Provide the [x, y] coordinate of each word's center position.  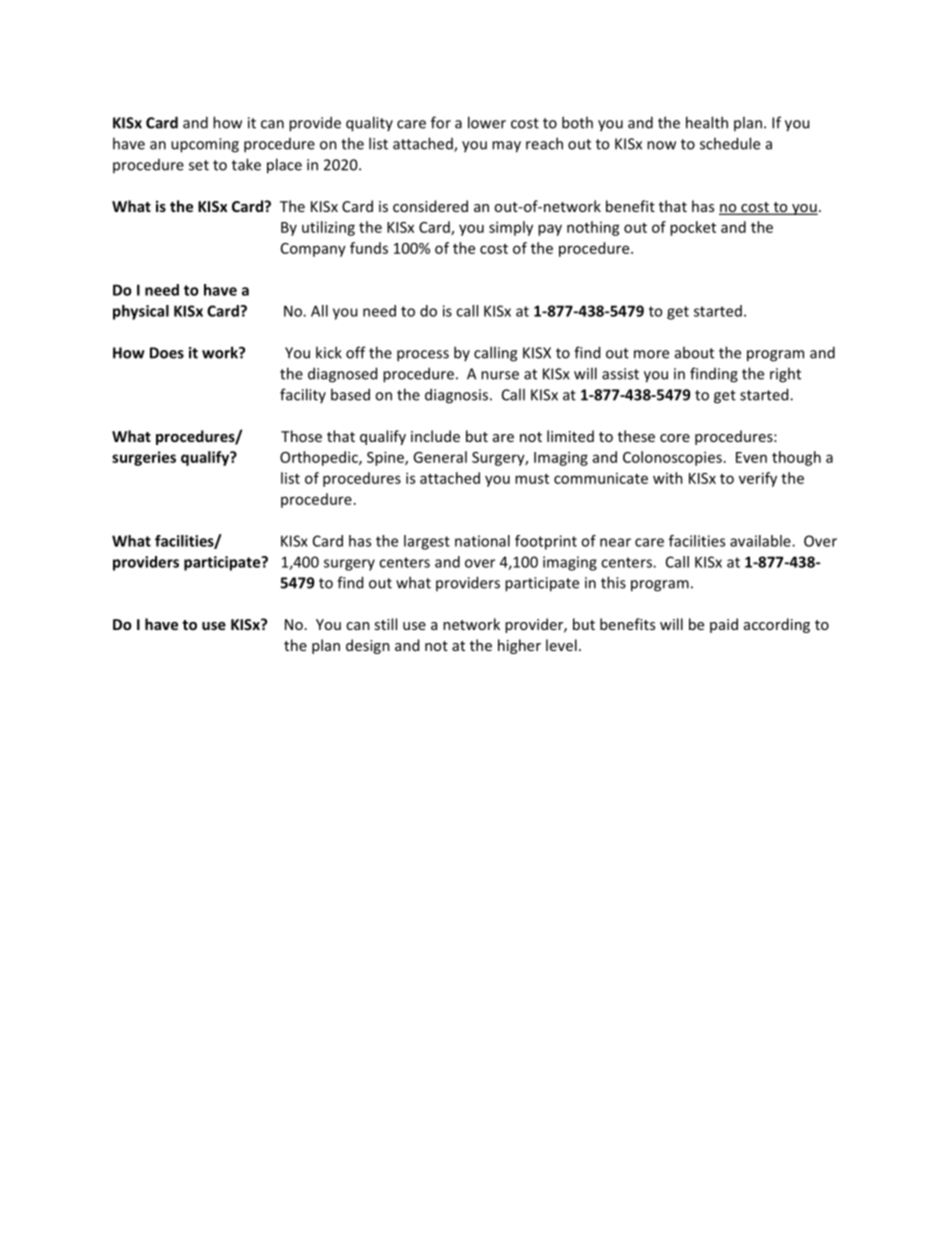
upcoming [205, 145]
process [423, 356]
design [368, 646]
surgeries [144, 458]
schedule [730, 143]
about [694, 352]
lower [487, 122]
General [440, 457]
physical [141, 312]
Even [751, 457]
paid [724, 625]
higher [519, 646]
